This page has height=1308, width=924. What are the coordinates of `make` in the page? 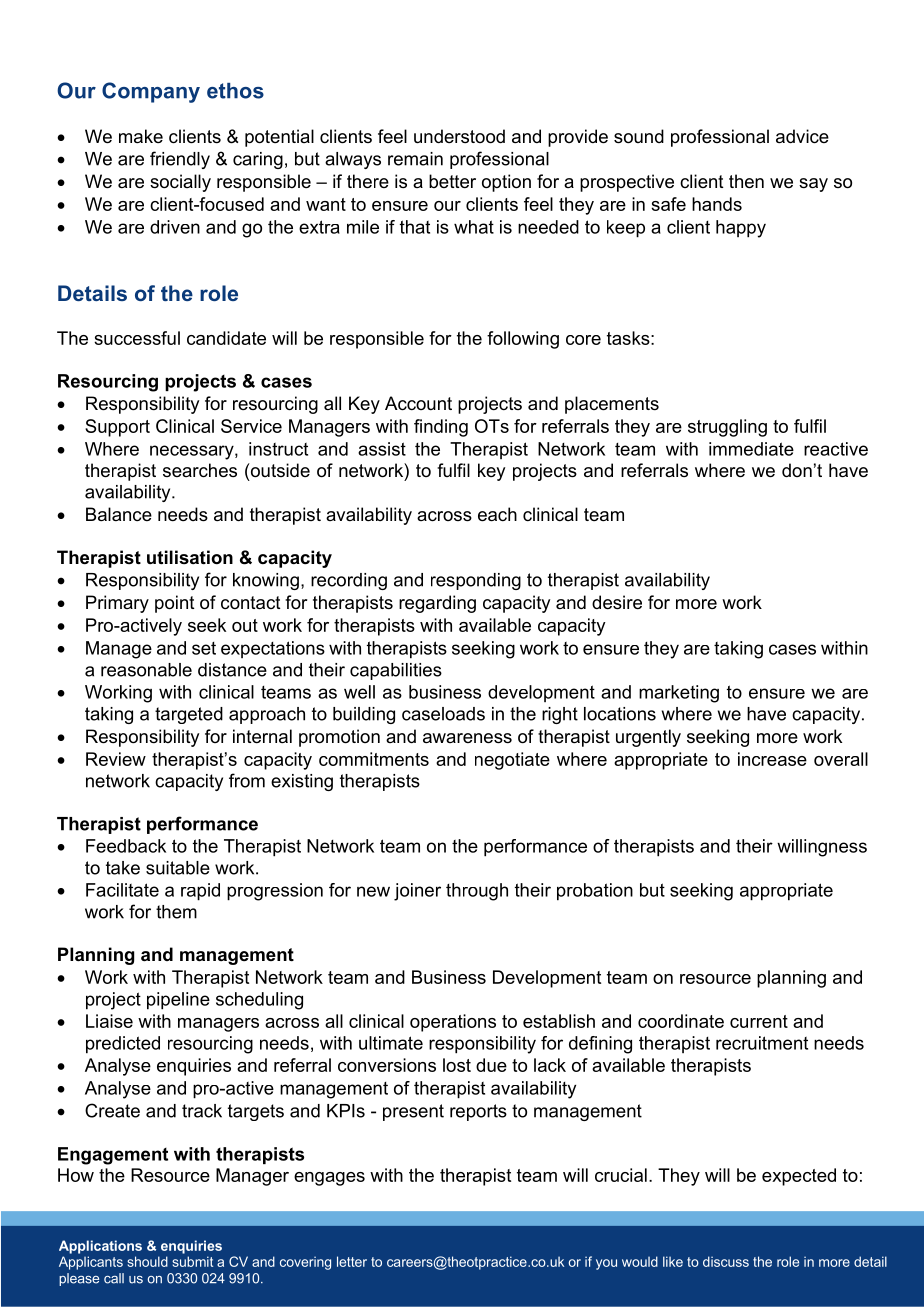 It's located at (141, 136).
